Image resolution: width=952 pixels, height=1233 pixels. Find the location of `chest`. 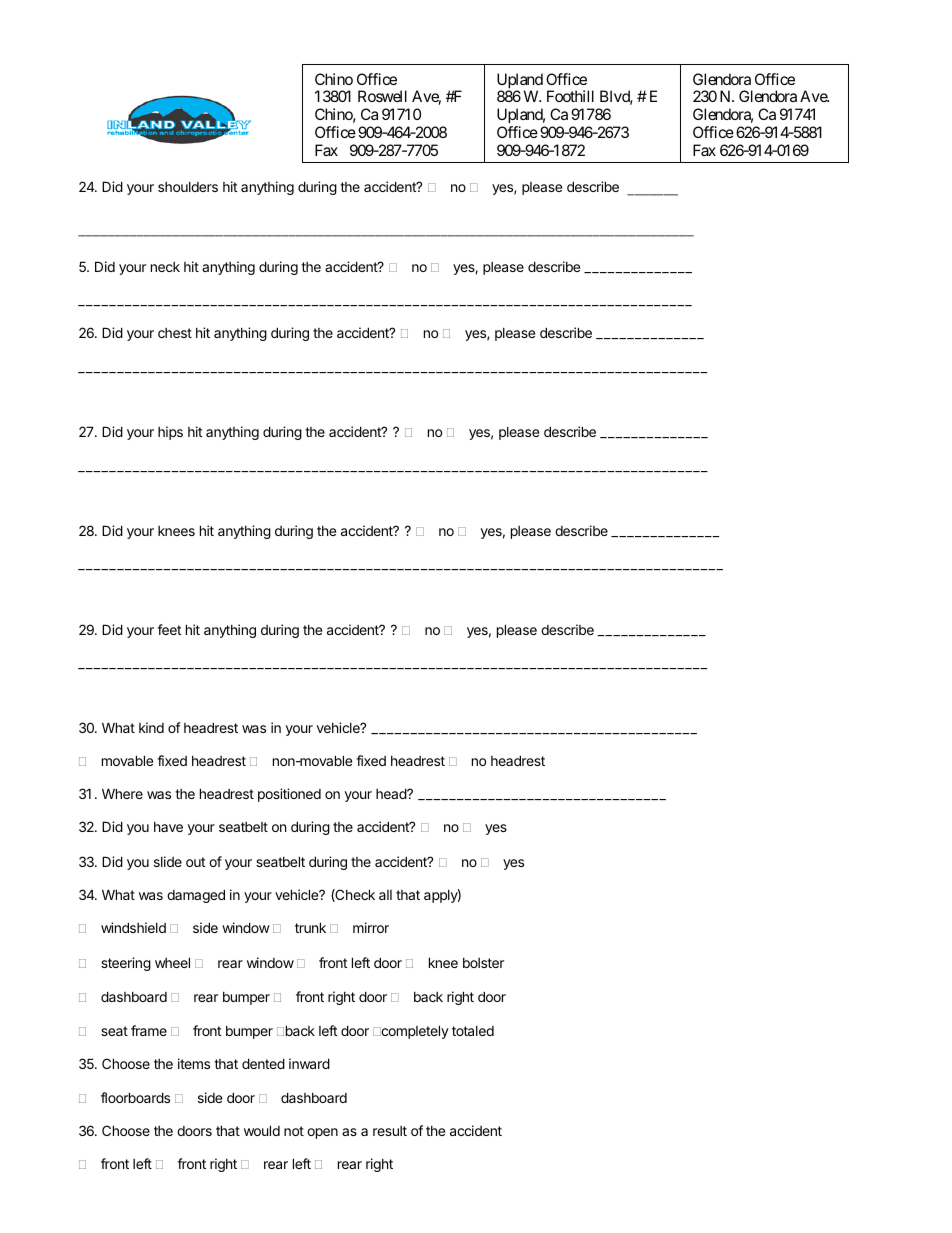

chest is located at coordinates (175, 333).
